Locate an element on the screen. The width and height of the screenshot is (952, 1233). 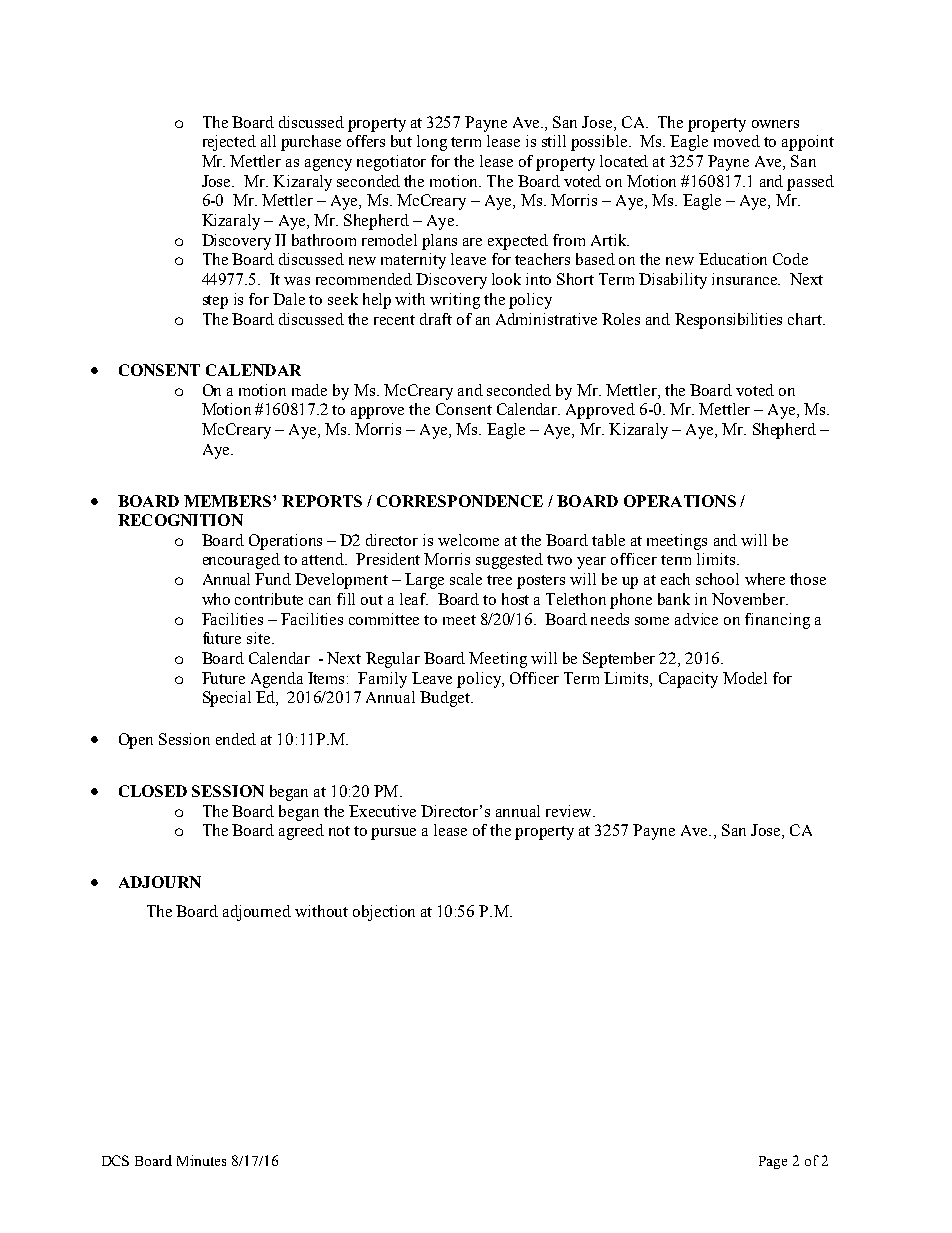
site is located at coordinates (260, 638).
